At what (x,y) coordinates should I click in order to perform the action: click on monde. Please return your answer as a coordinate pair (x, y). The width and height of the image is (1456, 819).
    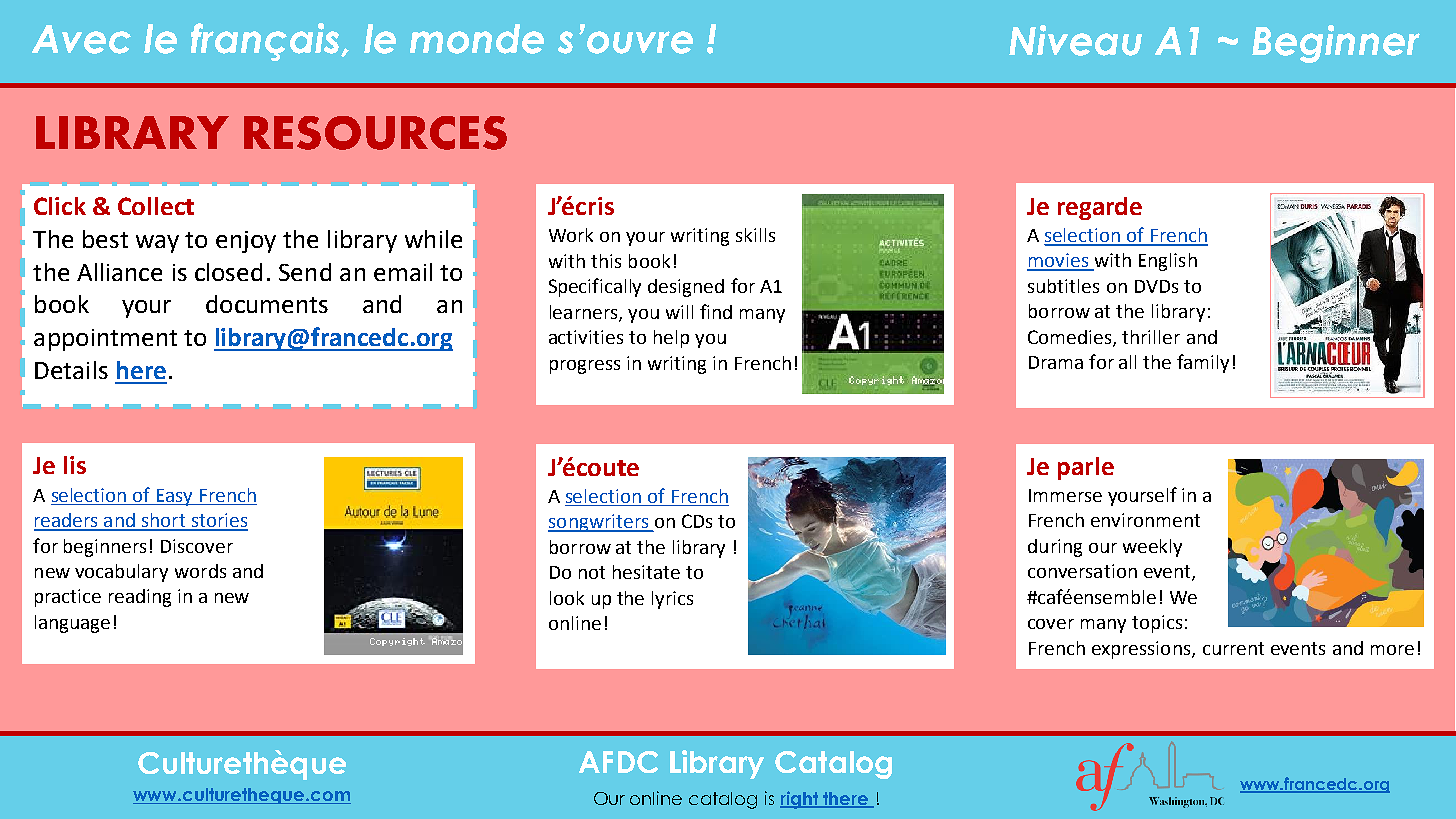
    Looking at the image, I should click on (477, 39).
